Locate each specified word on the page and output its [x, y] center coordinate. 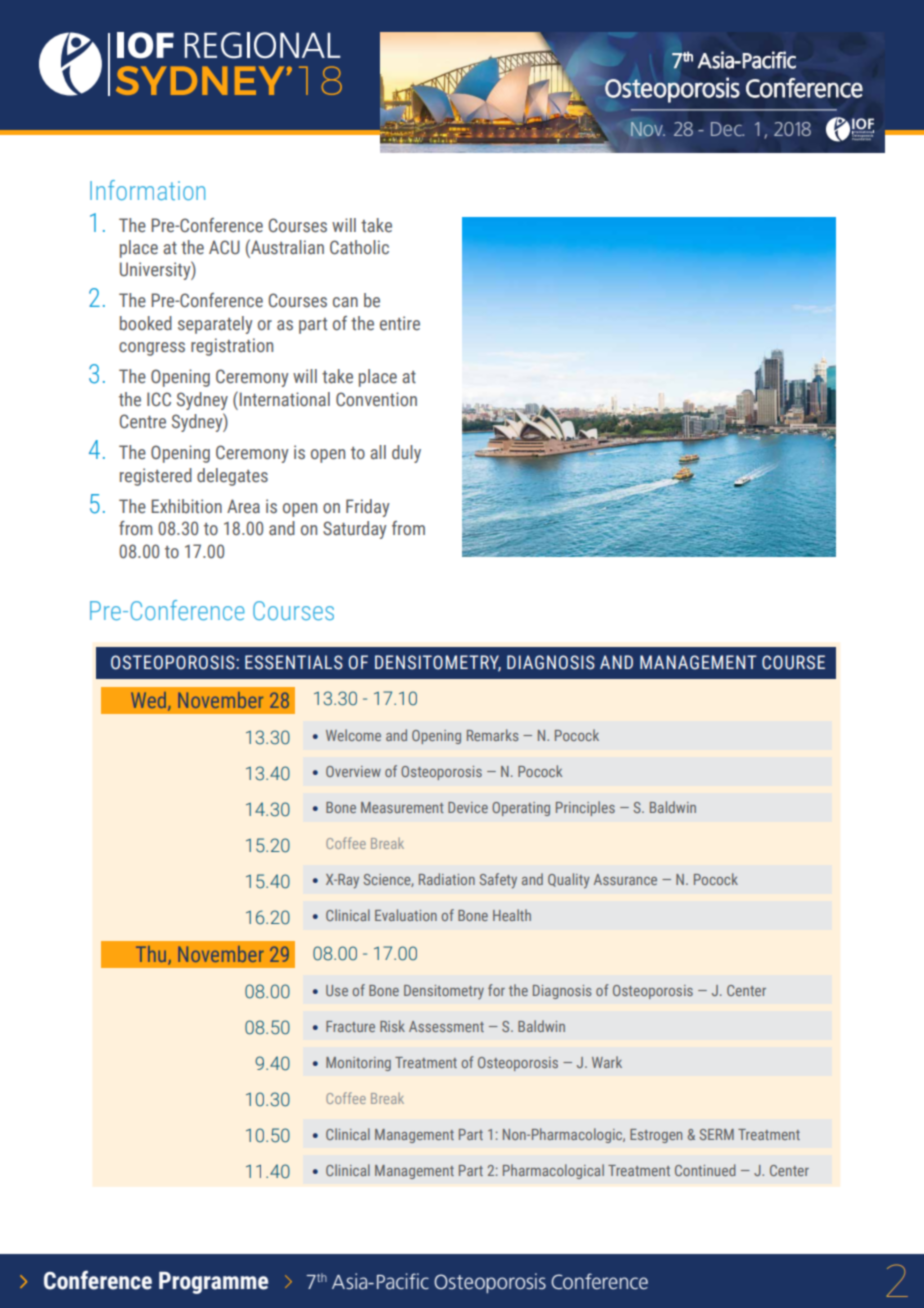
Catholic [359, 247]
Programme [213, 1283]
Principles [585, 808]
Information [147, 190]
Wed [148, 700]
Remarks [492, 735]
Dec [727, 129]
